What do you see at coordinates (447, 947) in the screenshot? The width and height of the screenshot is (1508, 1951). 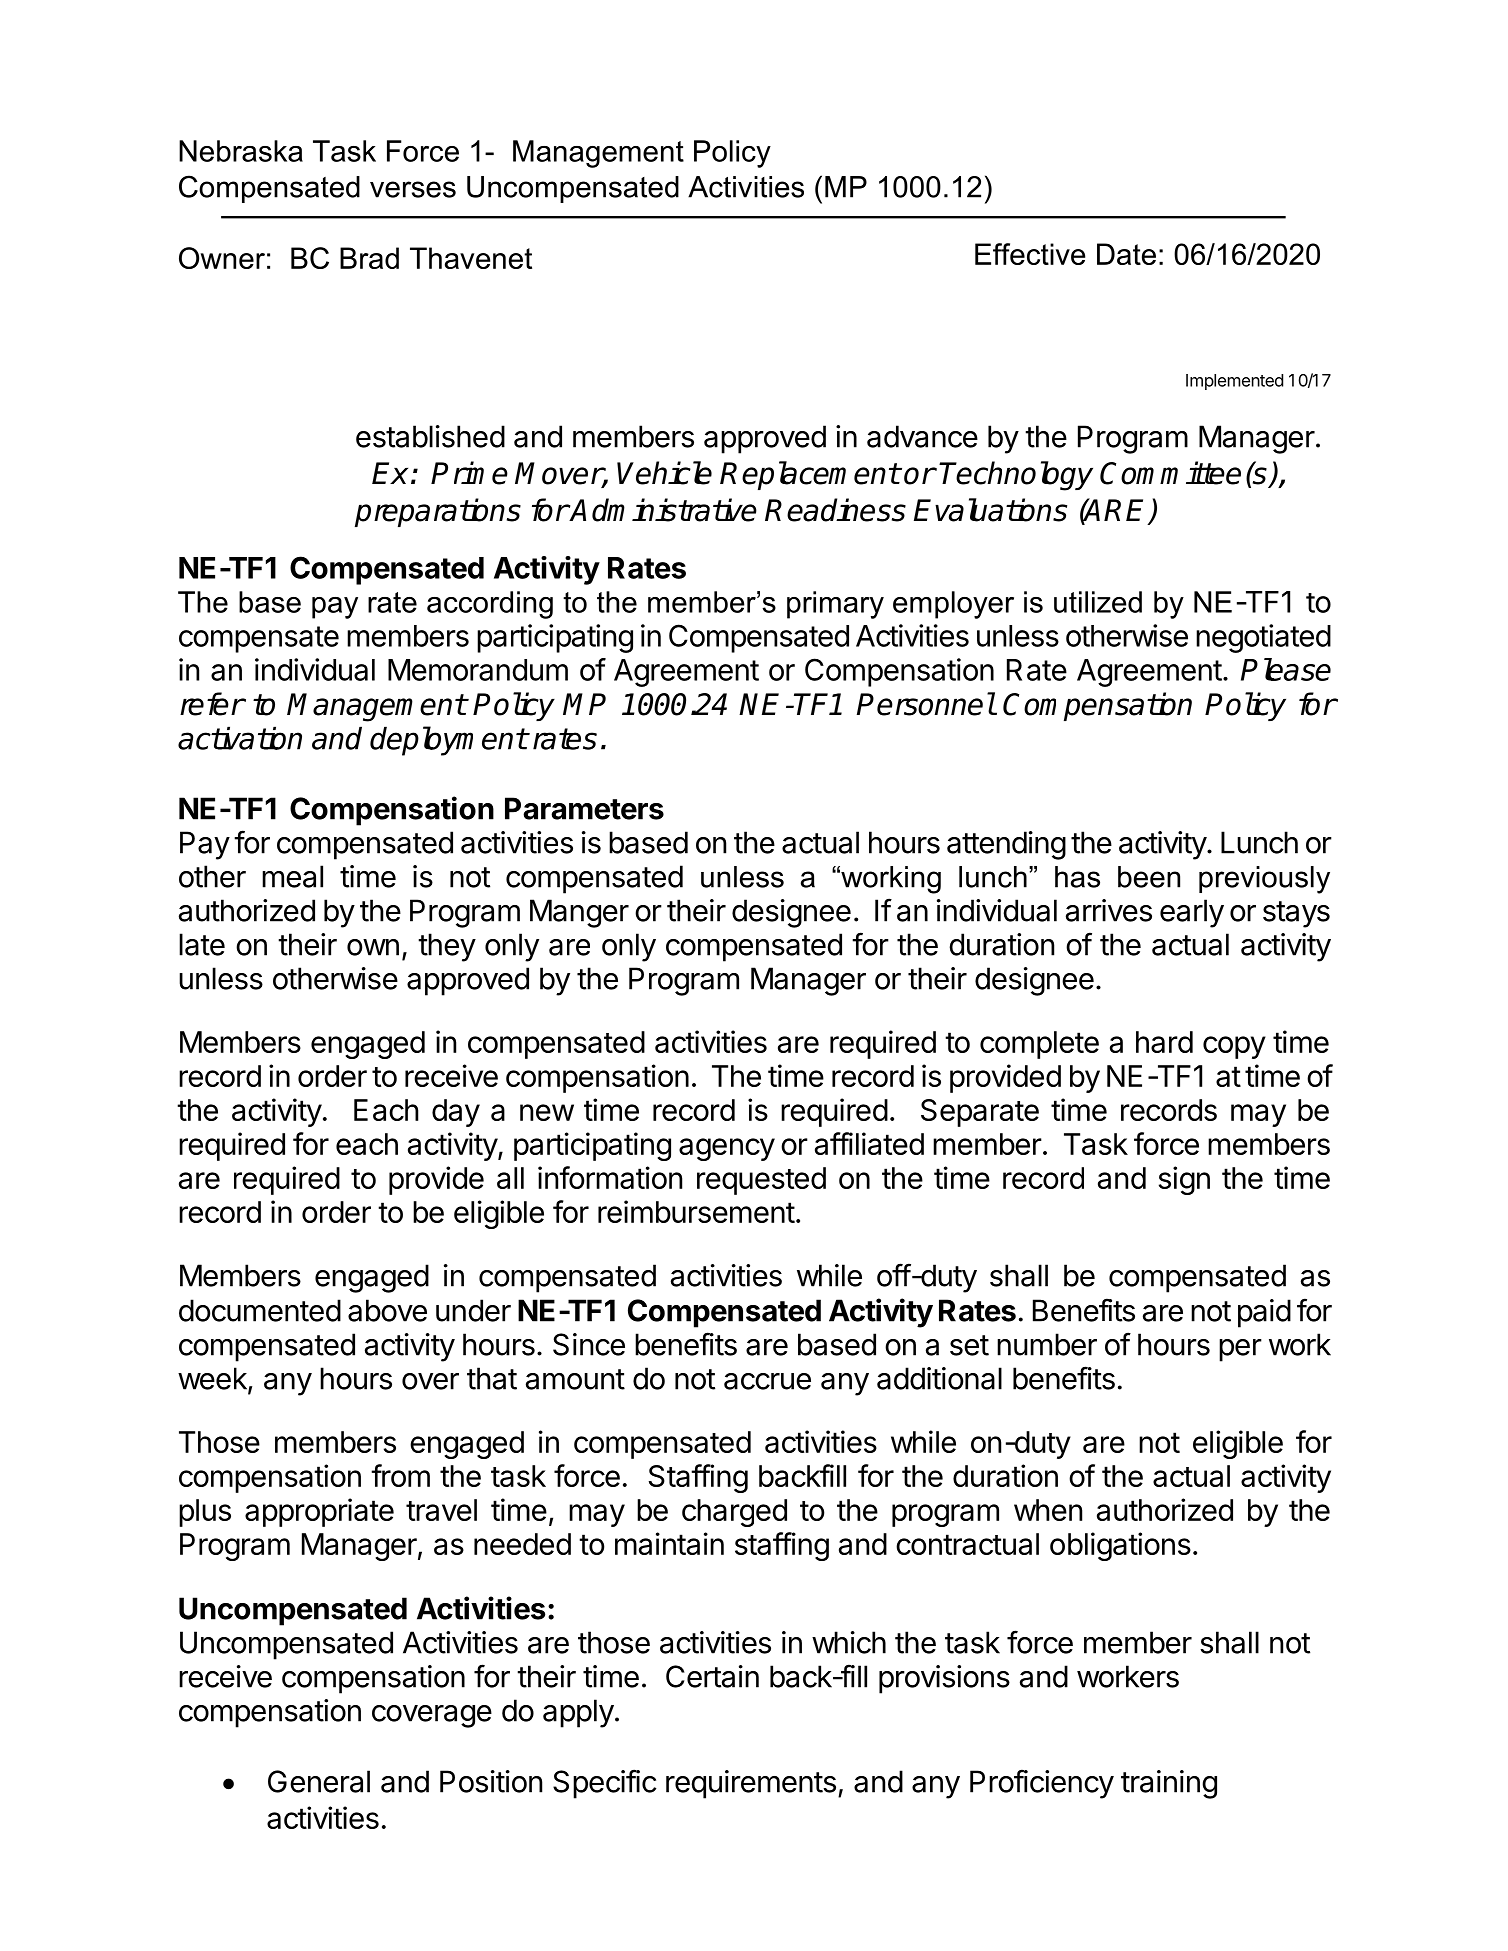 I see `they` at bounding box center [447, 947].
